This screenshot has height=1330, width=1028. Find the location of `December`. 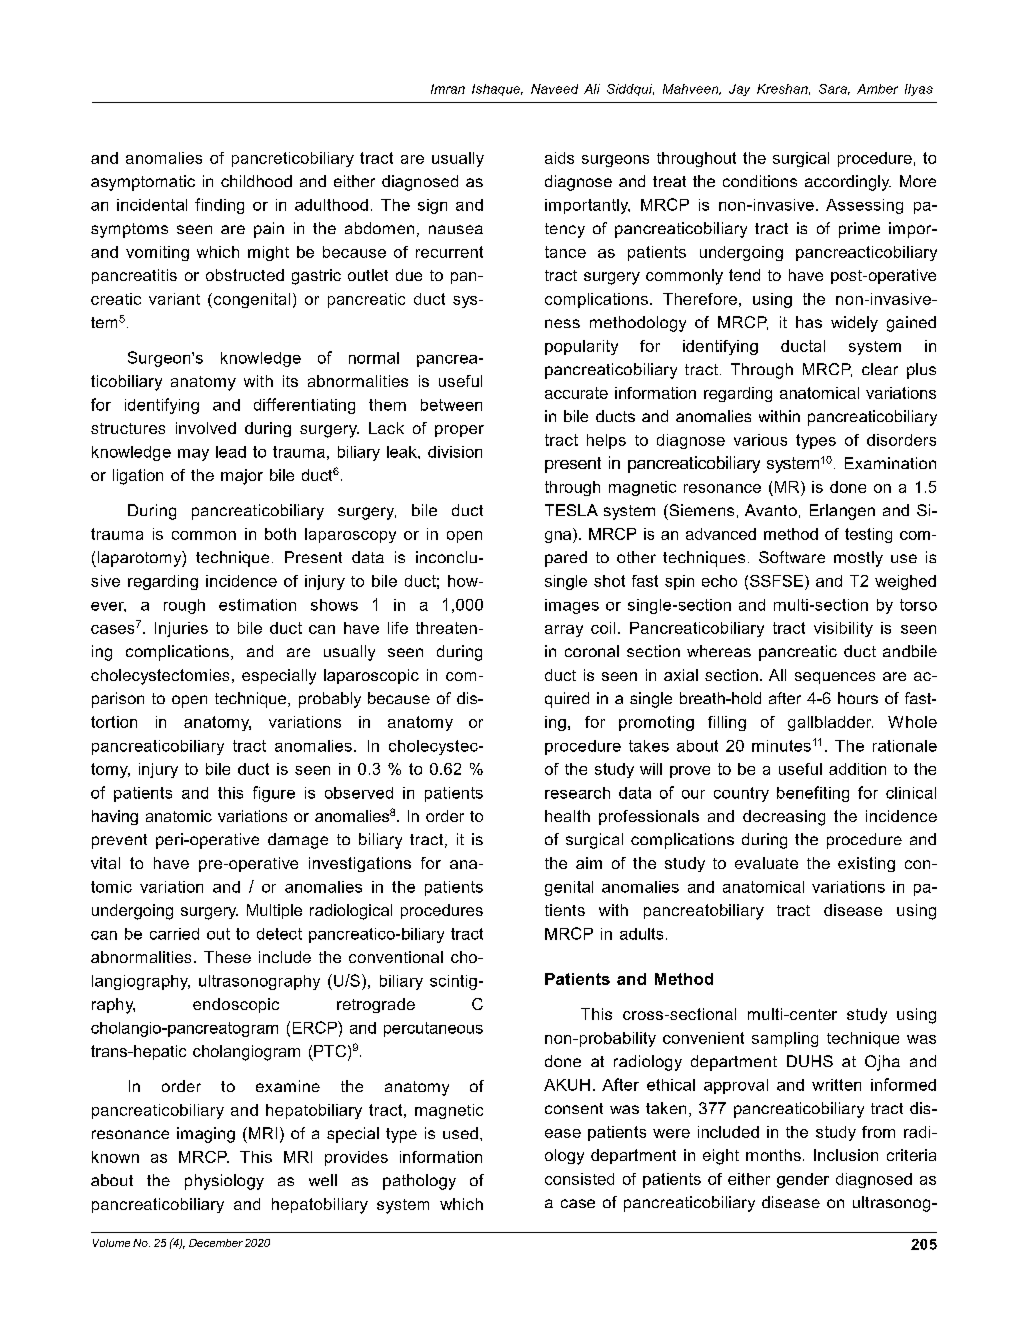

December is located at coordinates (216, 1243).
